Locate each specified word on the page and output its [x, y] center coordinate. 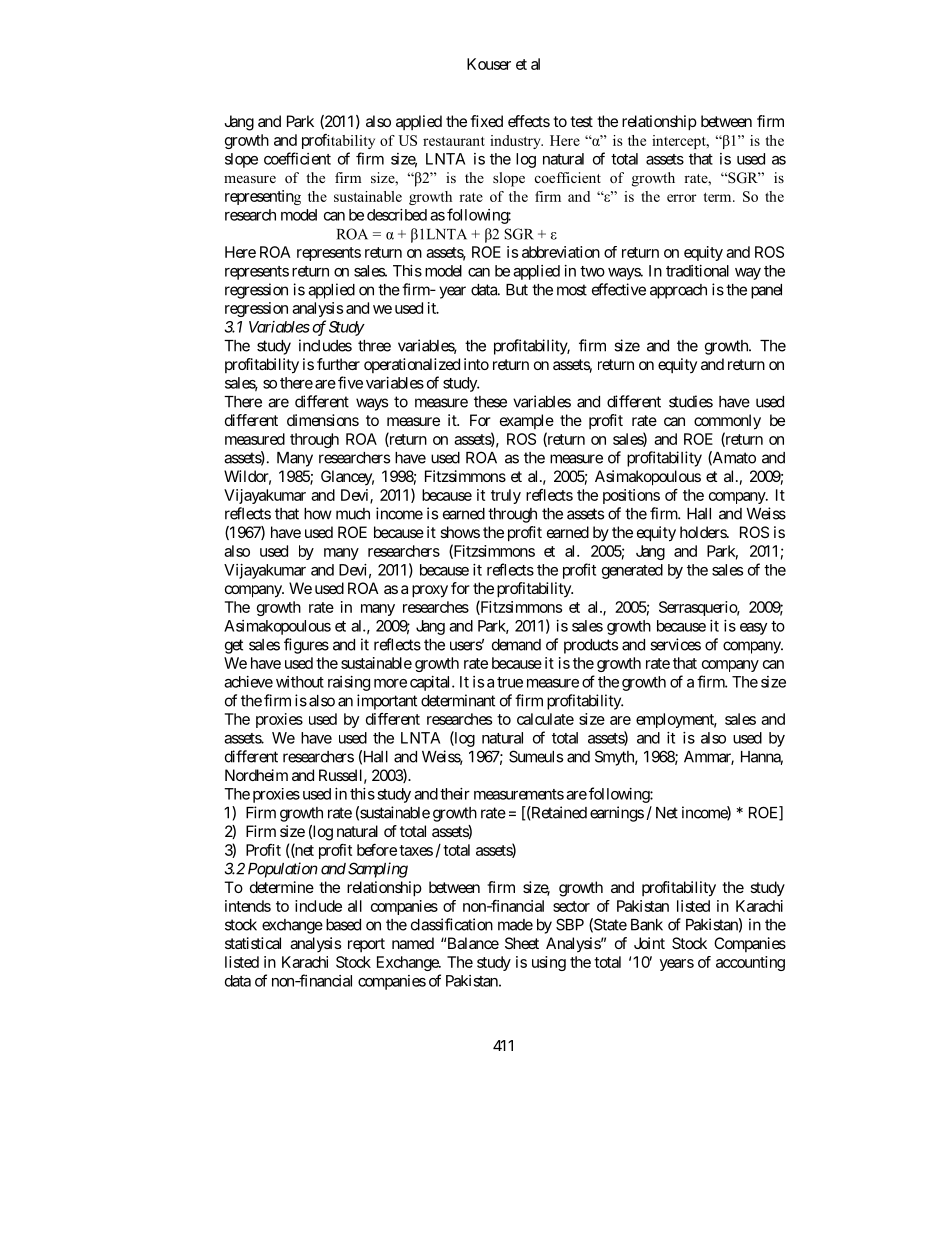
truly [506, 496]
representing [263, 197]
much [353, 514]
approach [678, 291]
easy [753, 629]
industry [516, 142]
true [510, 682]
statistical [253, 943]
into [476, 364]
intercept [680, 142]
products [591, 646]
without [300, 682]
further [338, 364]
